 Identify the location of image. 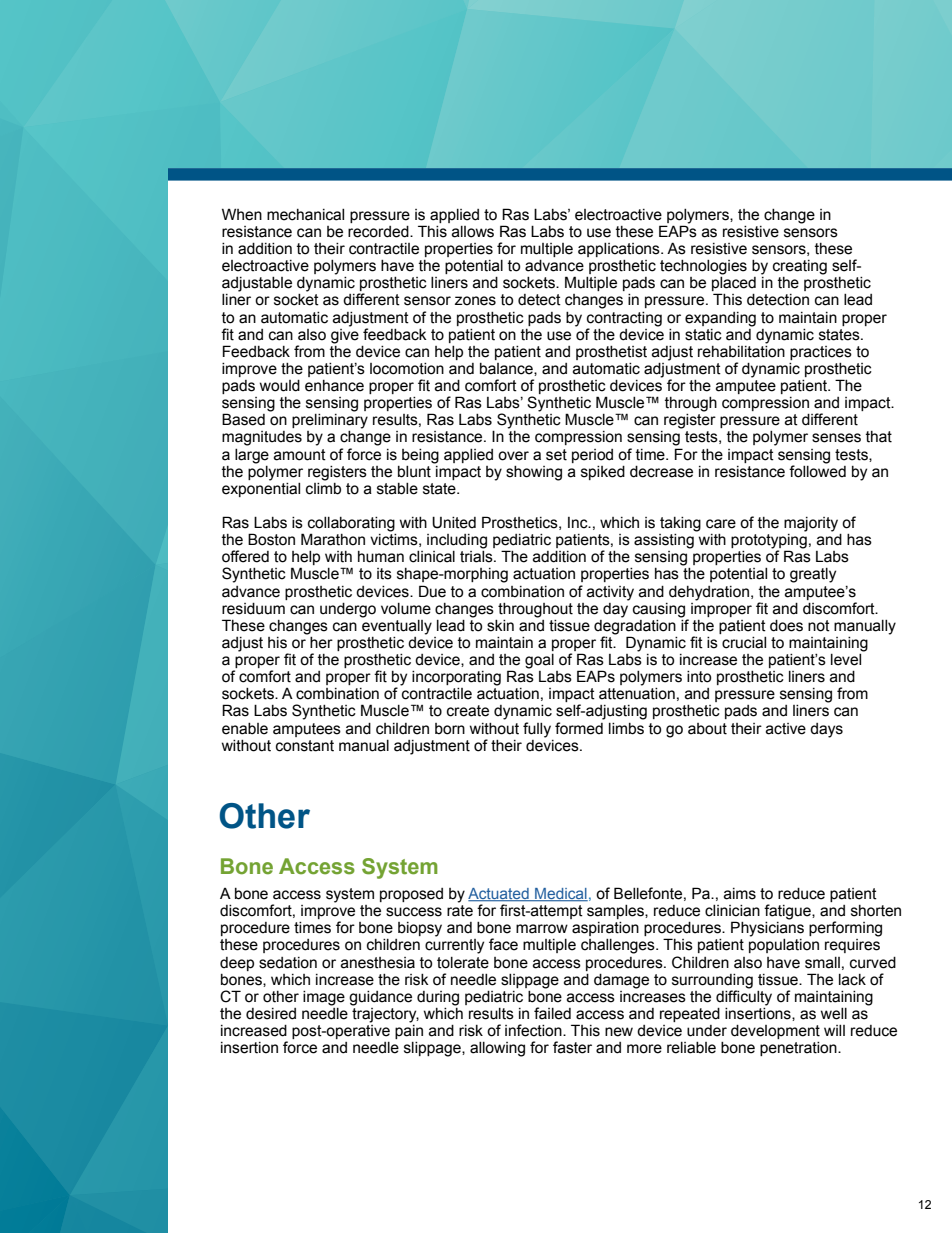
(324, 998).
